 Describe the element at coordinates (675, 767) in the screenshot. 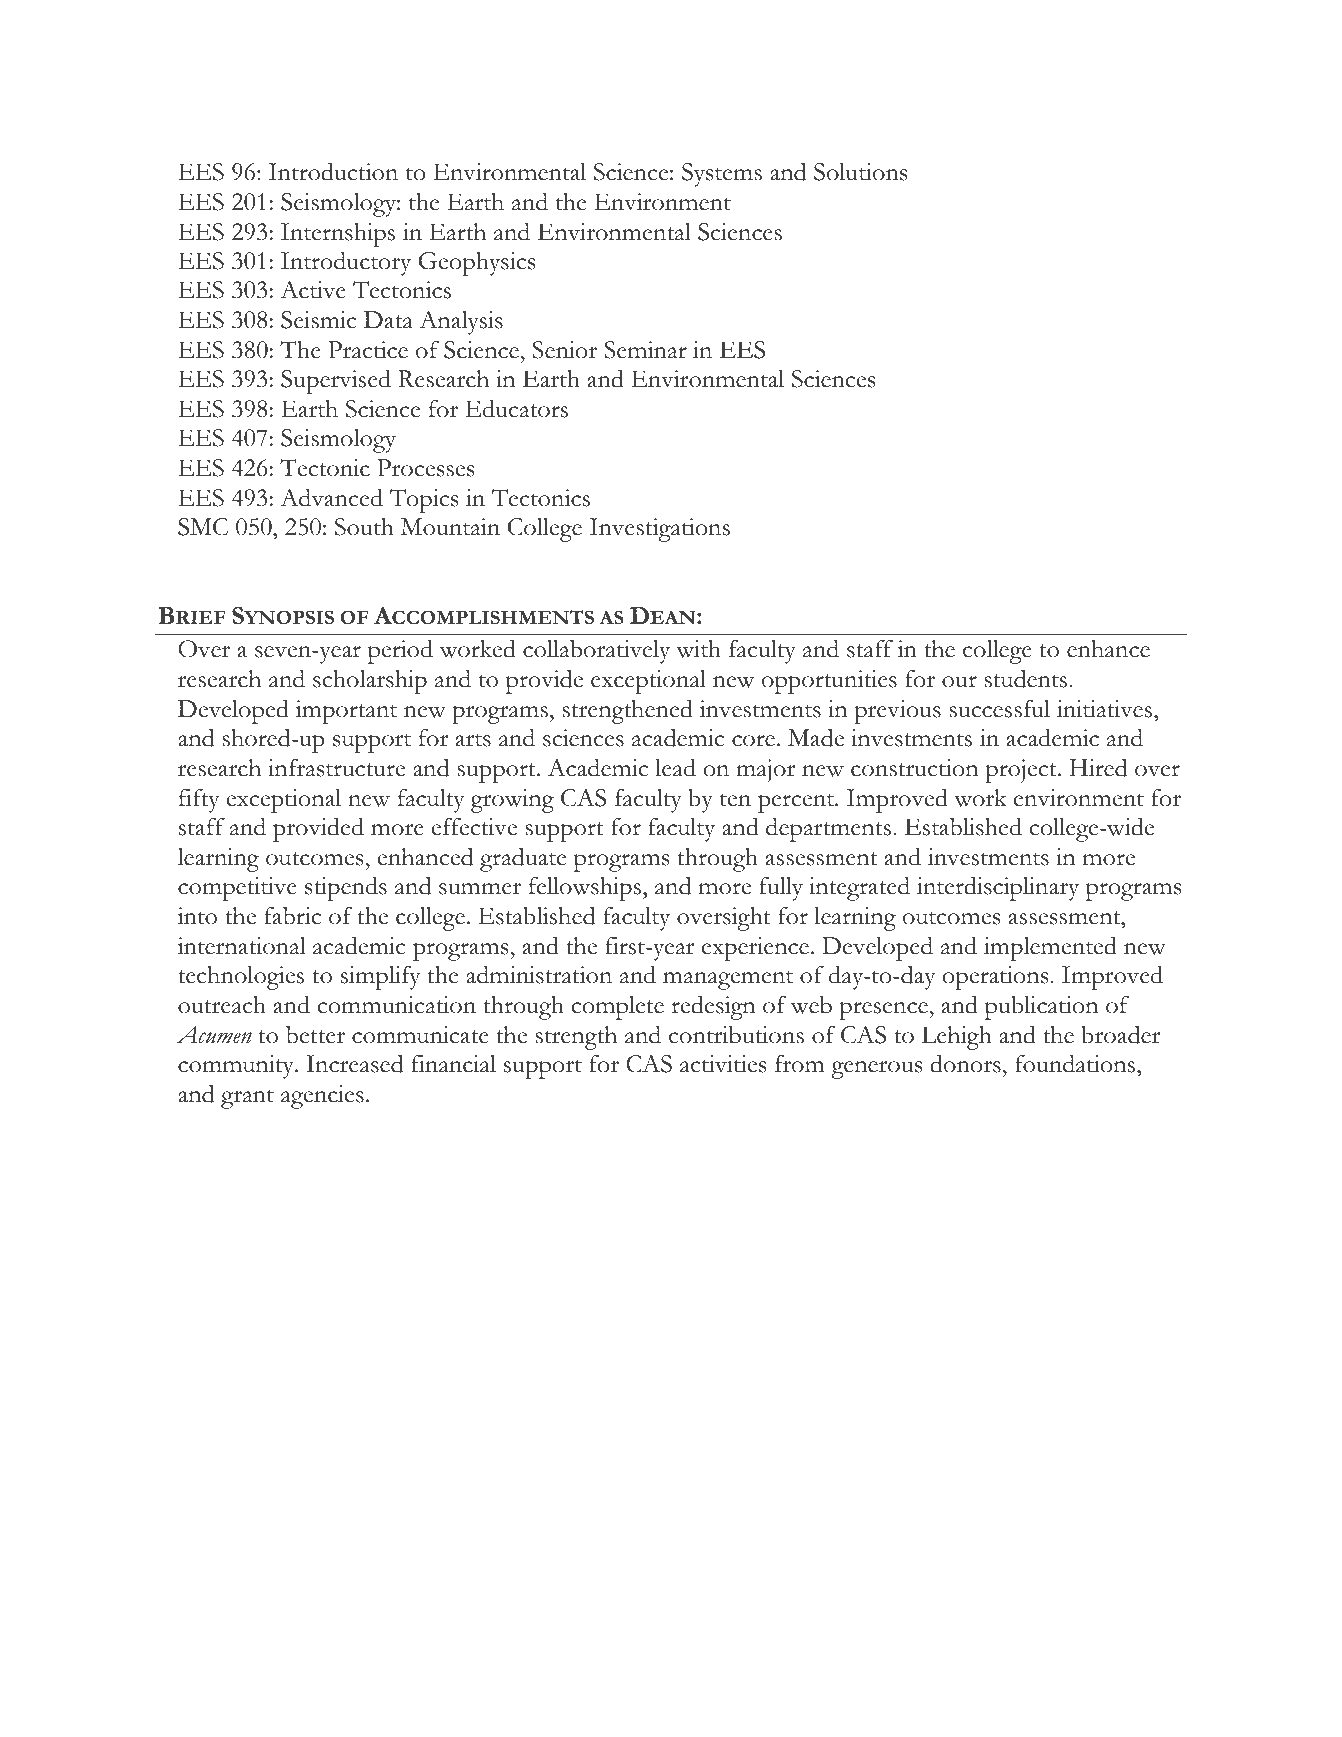

I see `lead` at that location.
